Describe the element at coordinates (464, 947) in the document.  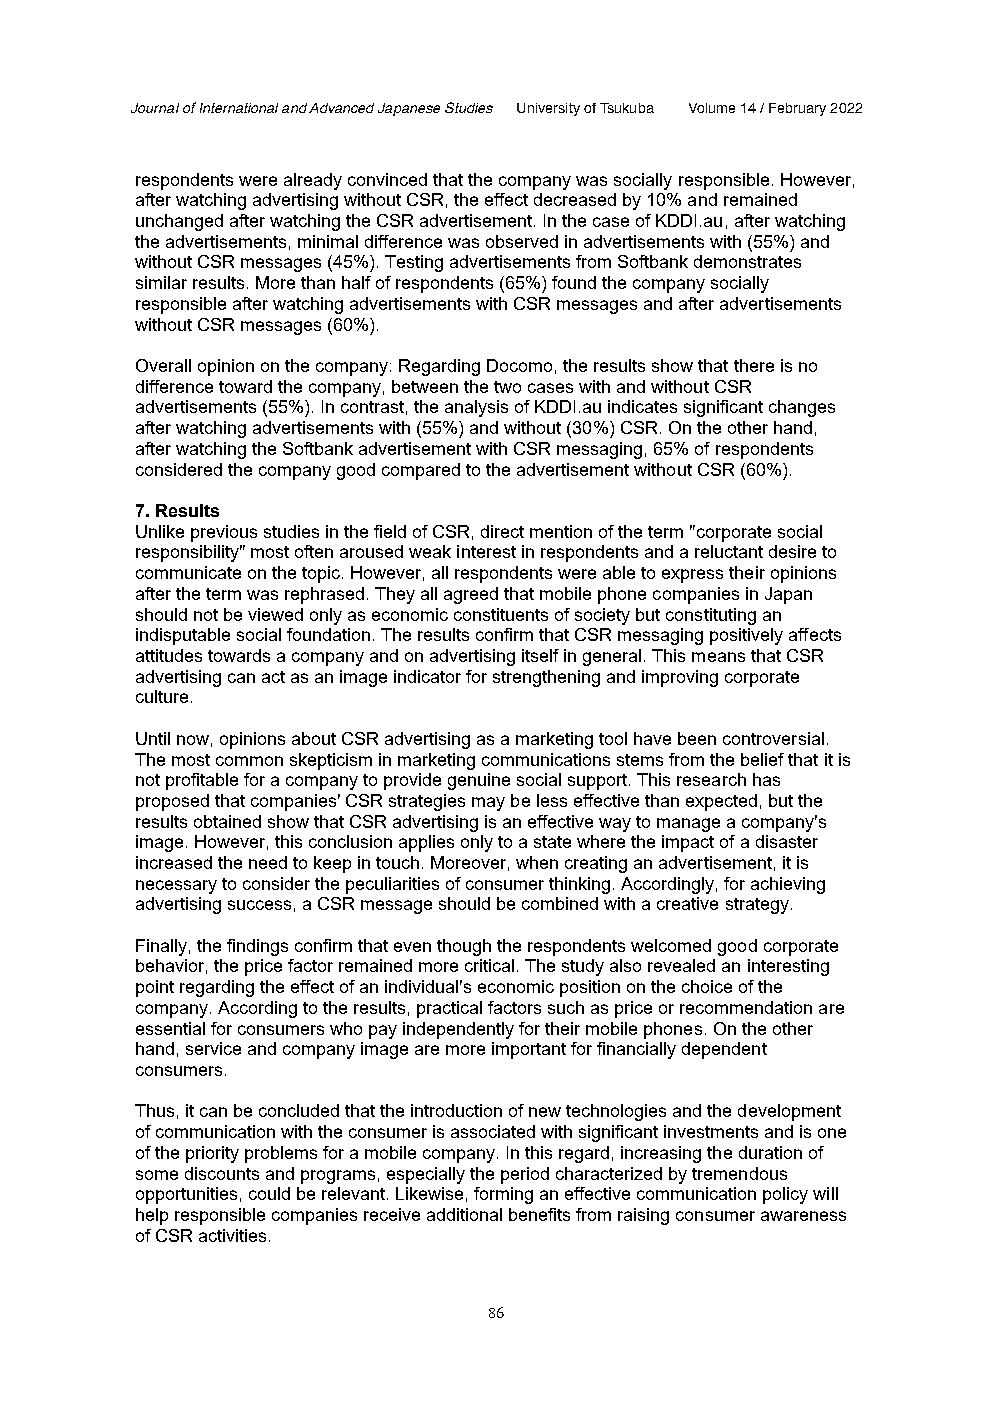
I see `though` at that location.
